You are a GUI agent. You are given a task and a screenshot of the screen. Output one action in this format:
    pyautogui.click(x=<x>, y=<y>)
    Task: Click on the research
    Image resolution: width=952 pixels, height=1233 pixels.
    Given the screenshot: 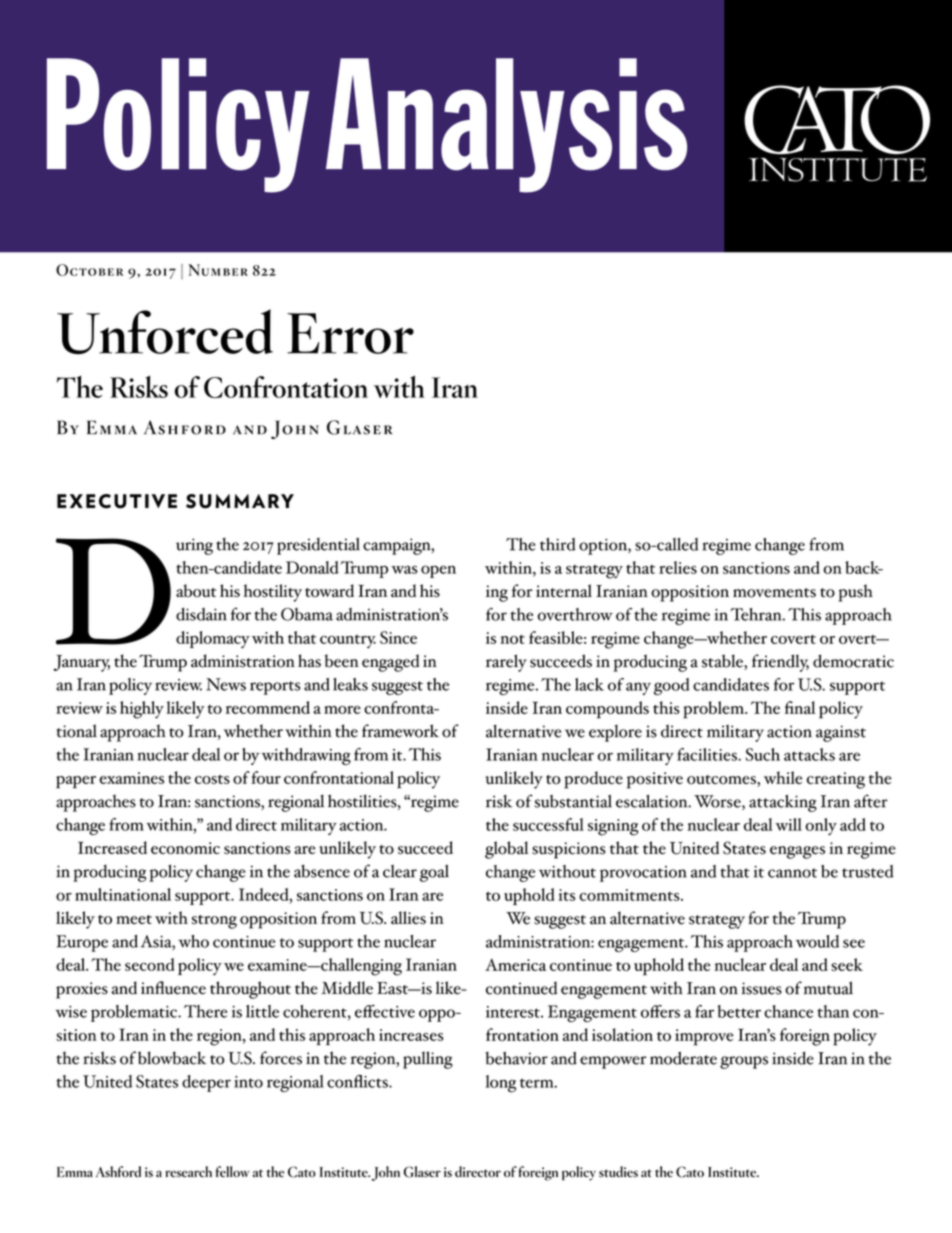 What is the action you would take?
    pyautogui.click(x=188, y=1172)
